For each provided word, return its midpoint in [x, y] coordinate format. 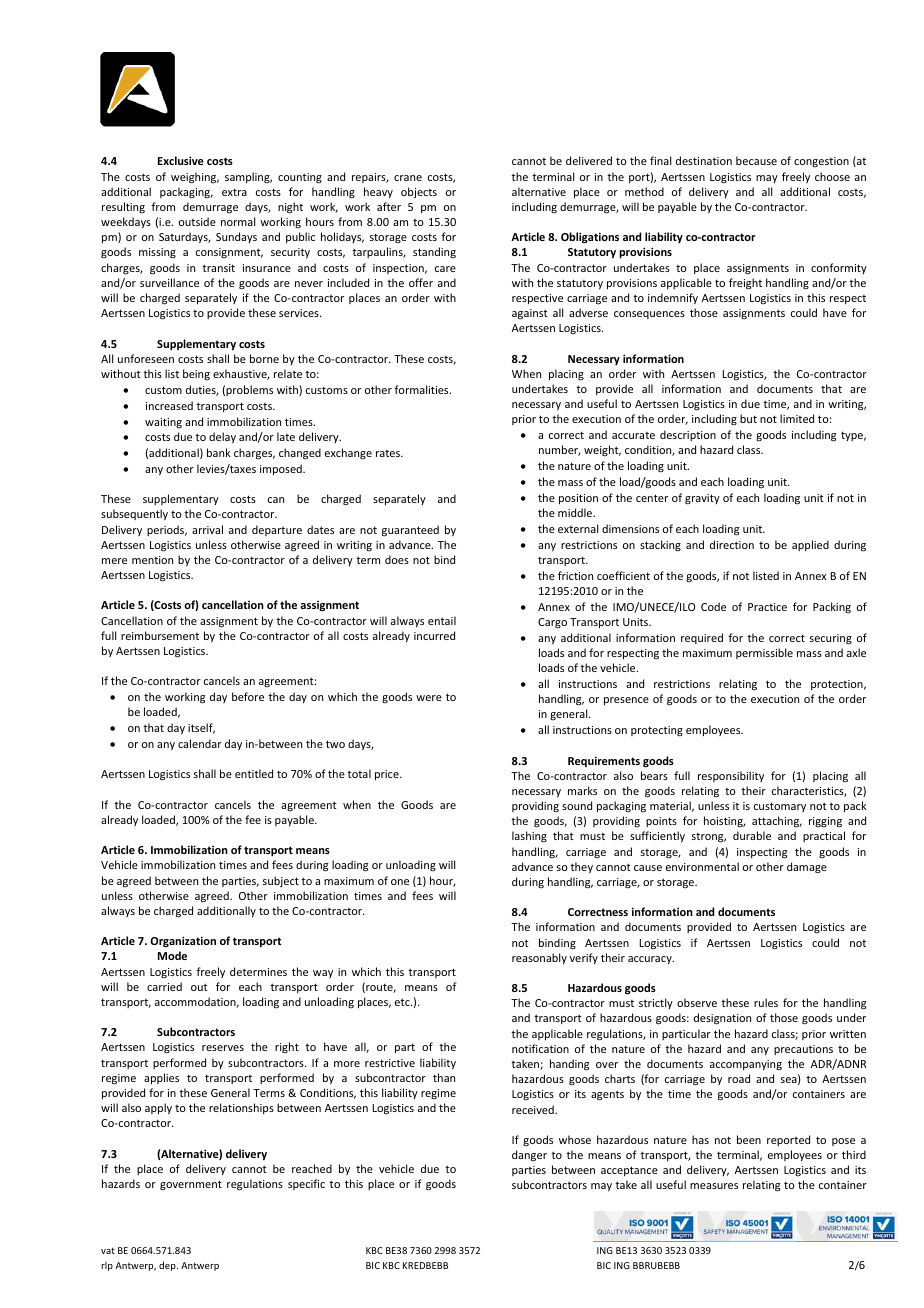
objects [419, 193]
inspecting [762, 853]
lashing [529, 837]
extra [234, 192]
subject [281, 881]
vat [108, 1250]
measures [714, 1186]
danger [529, 1156]
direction [732, 544]
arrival [207, 529]
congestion [821, 162]
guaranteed [410, 531]
